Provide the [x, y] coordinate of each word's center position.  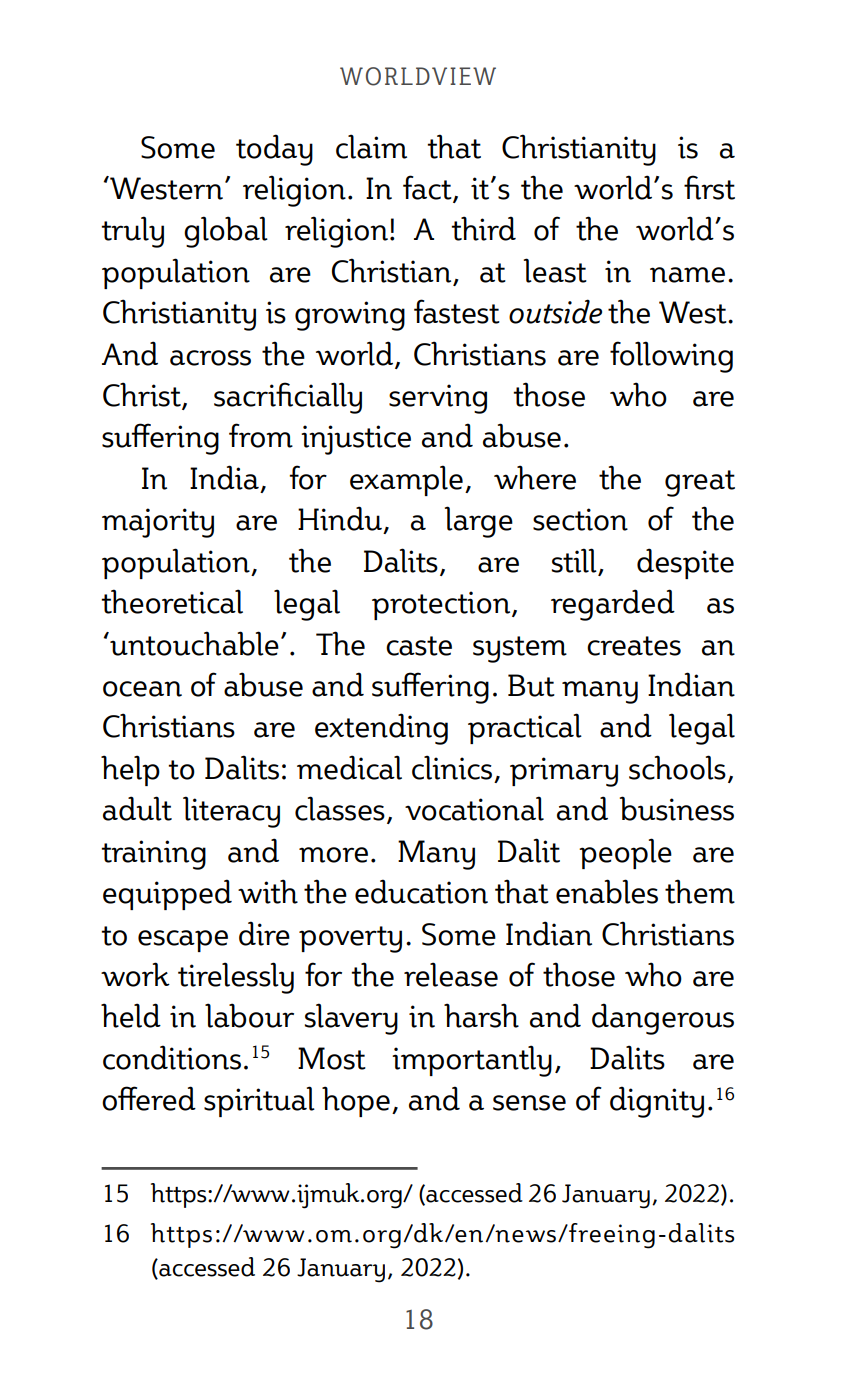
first [709, 187]
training [153, 855]
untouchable [193, 643]
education [421, 891]
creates [634, 646]
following [671, 357]
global [226, 232]
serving [438, 399]
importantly [472, 1061]
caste [419, 646]
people [625, 853]
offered [149, 1098]
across [210, 358]
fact [428, 188]
